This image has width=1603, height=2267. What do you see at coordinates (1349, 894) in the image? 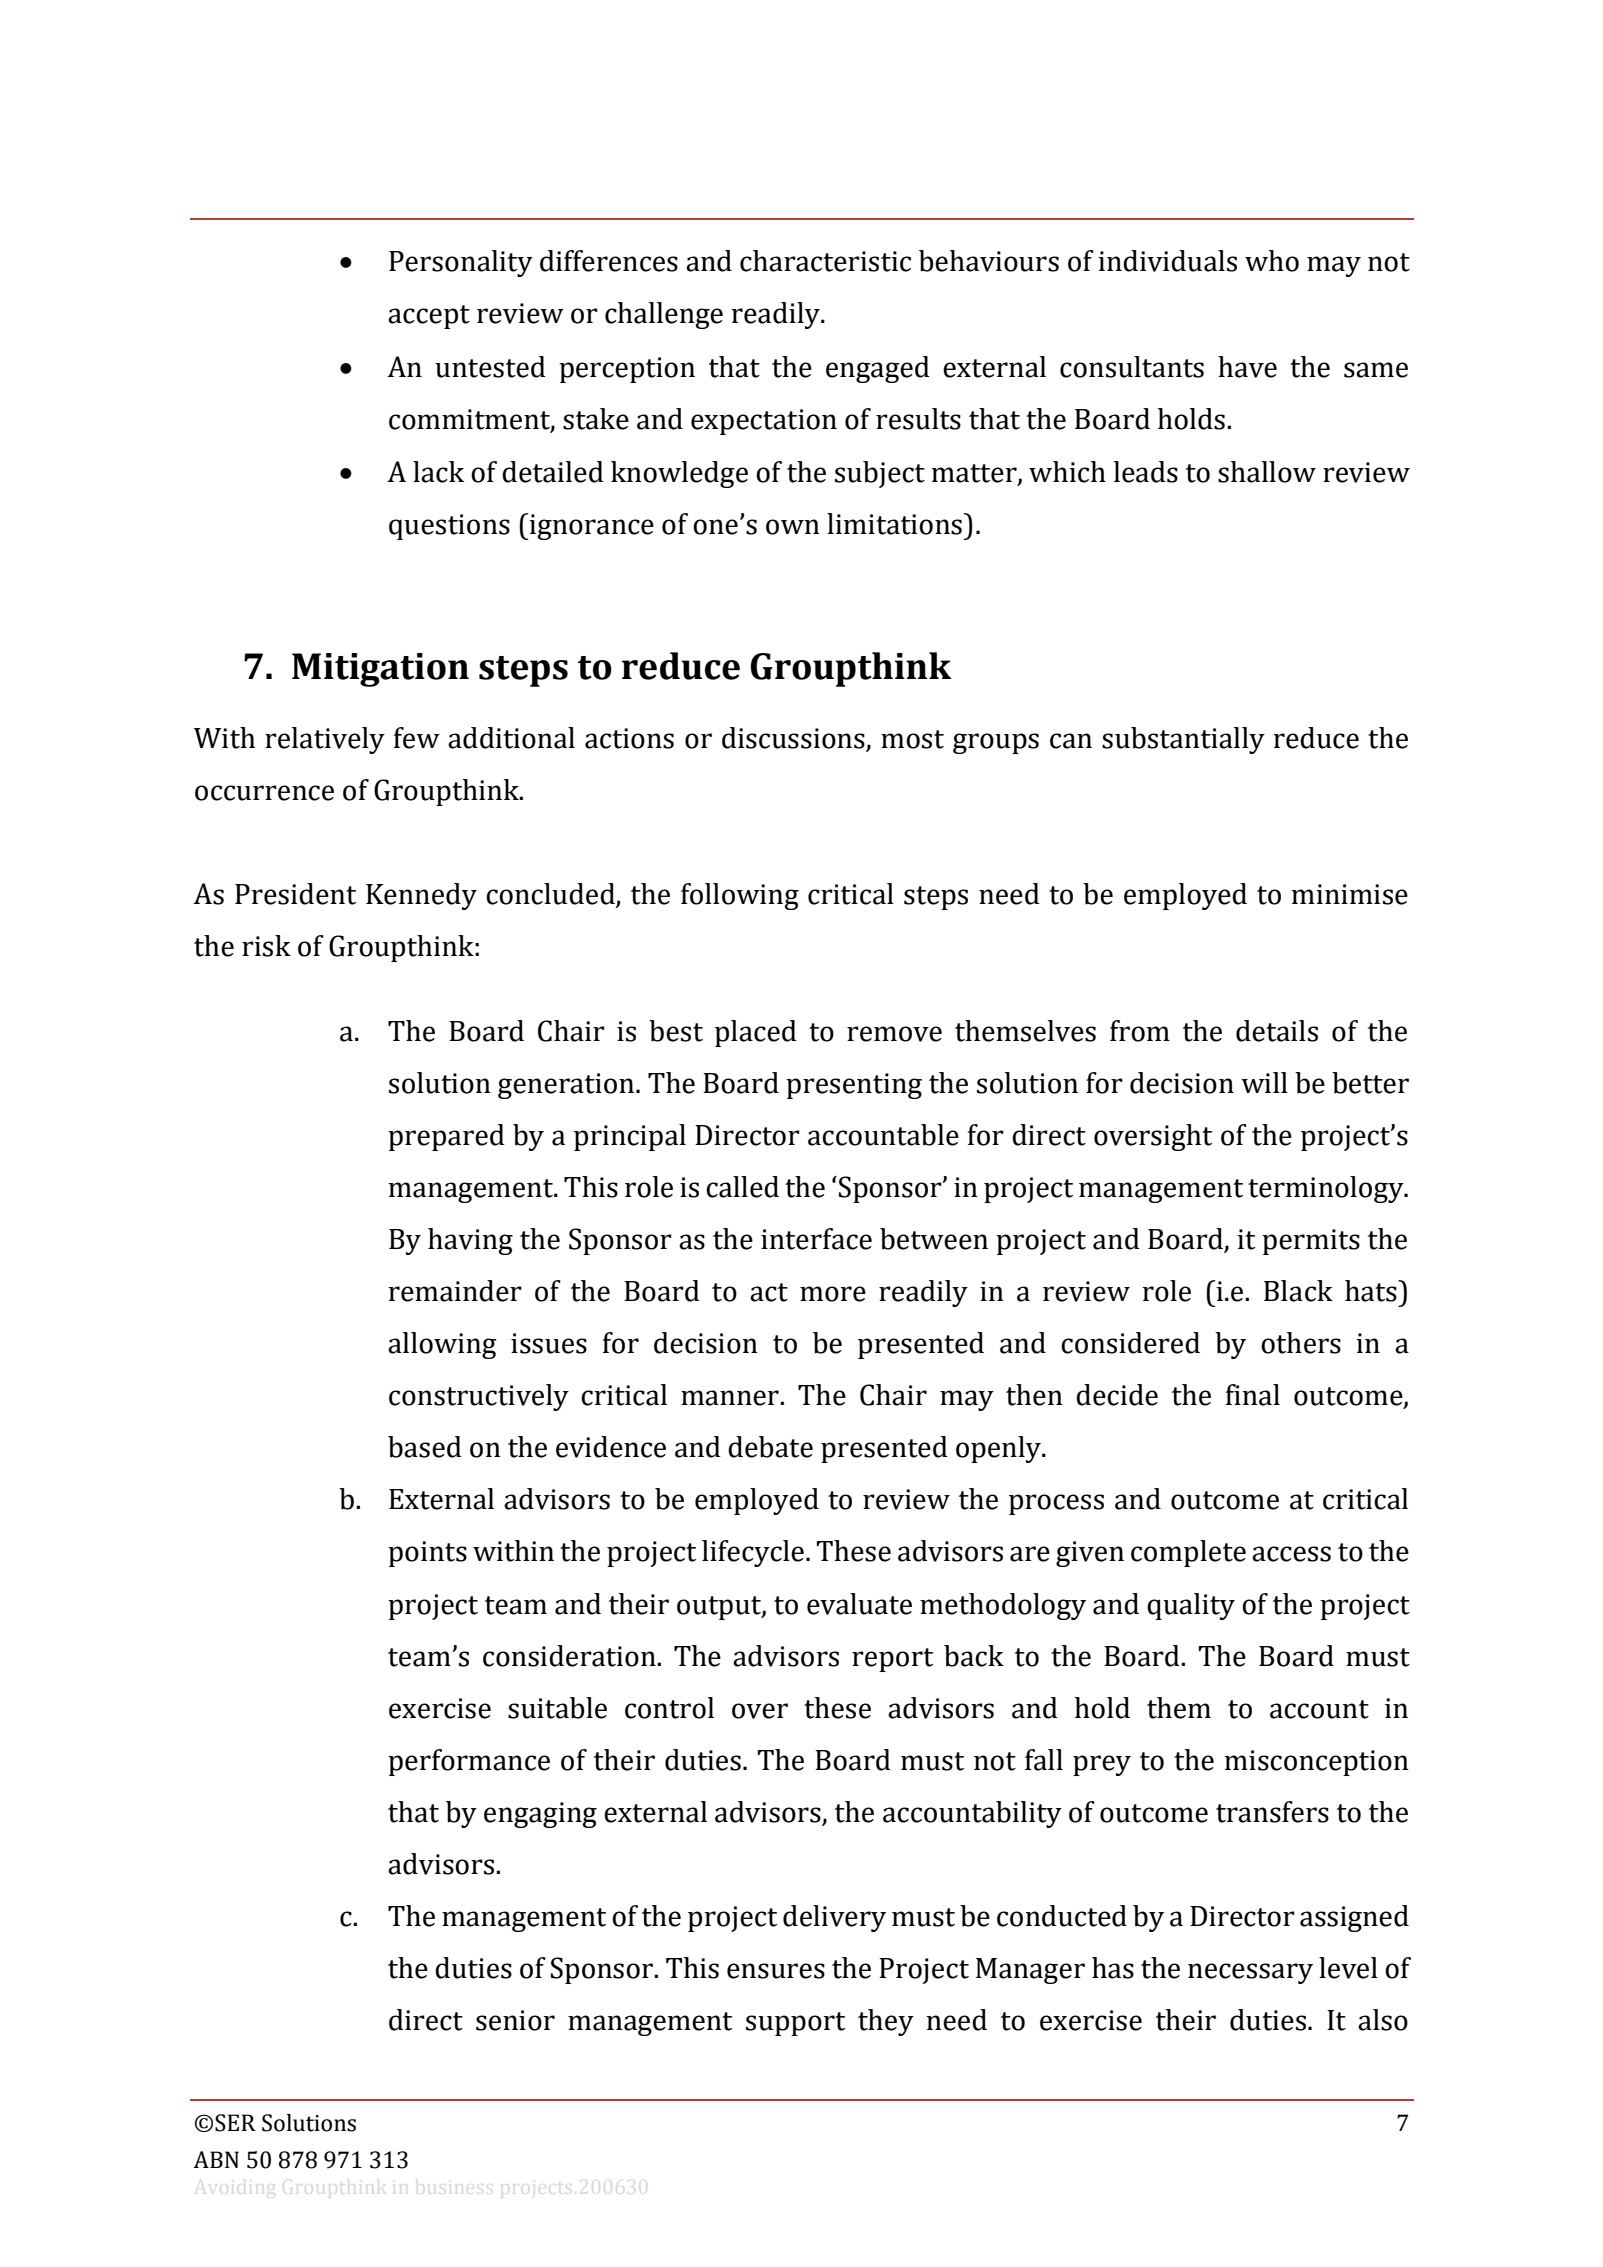
I see `minimise` at bounding box center [1349, 894].
